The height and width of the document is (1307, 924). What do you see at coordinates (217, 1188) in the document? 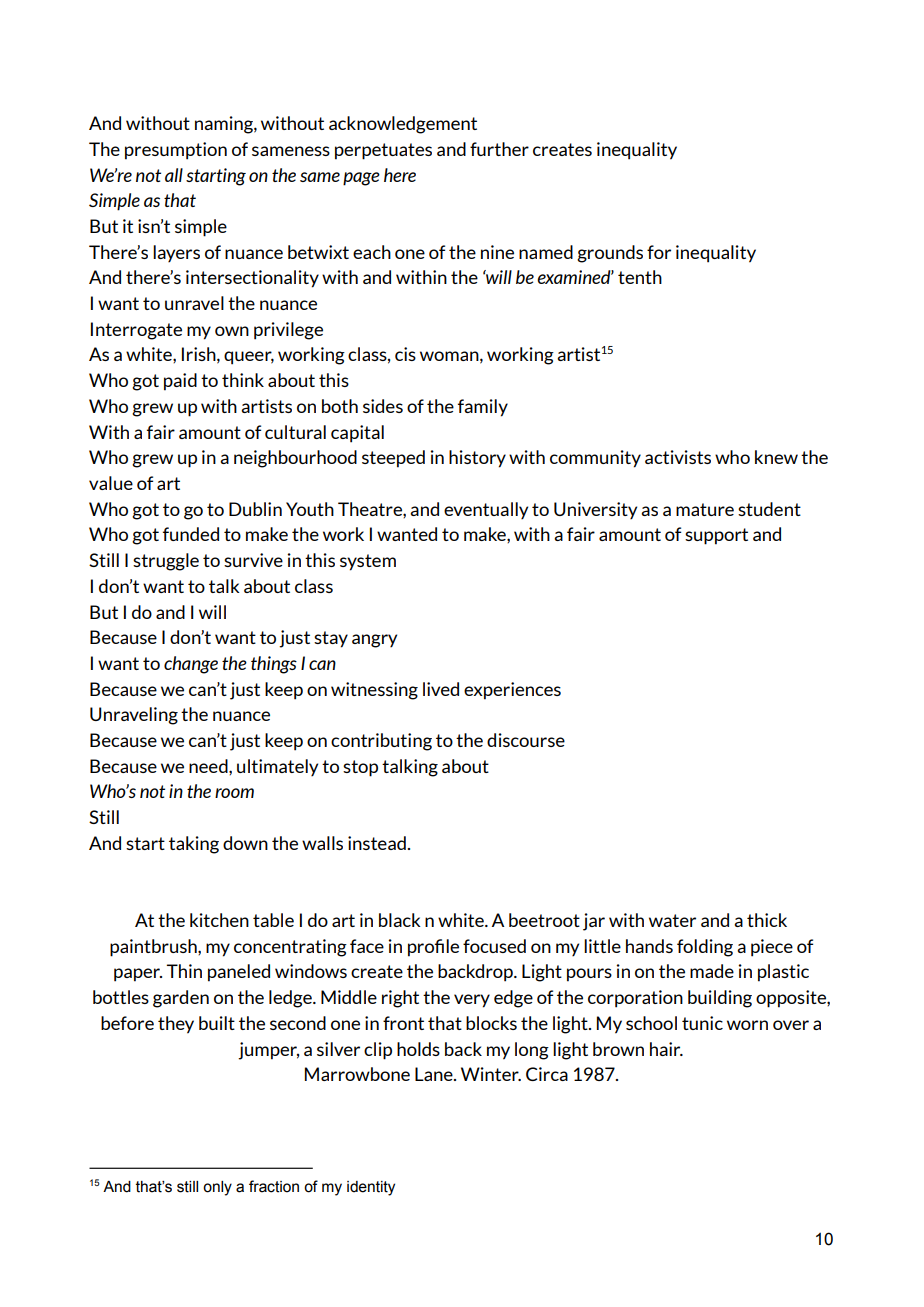
I see `only` at bounding box center [217, 1188].
